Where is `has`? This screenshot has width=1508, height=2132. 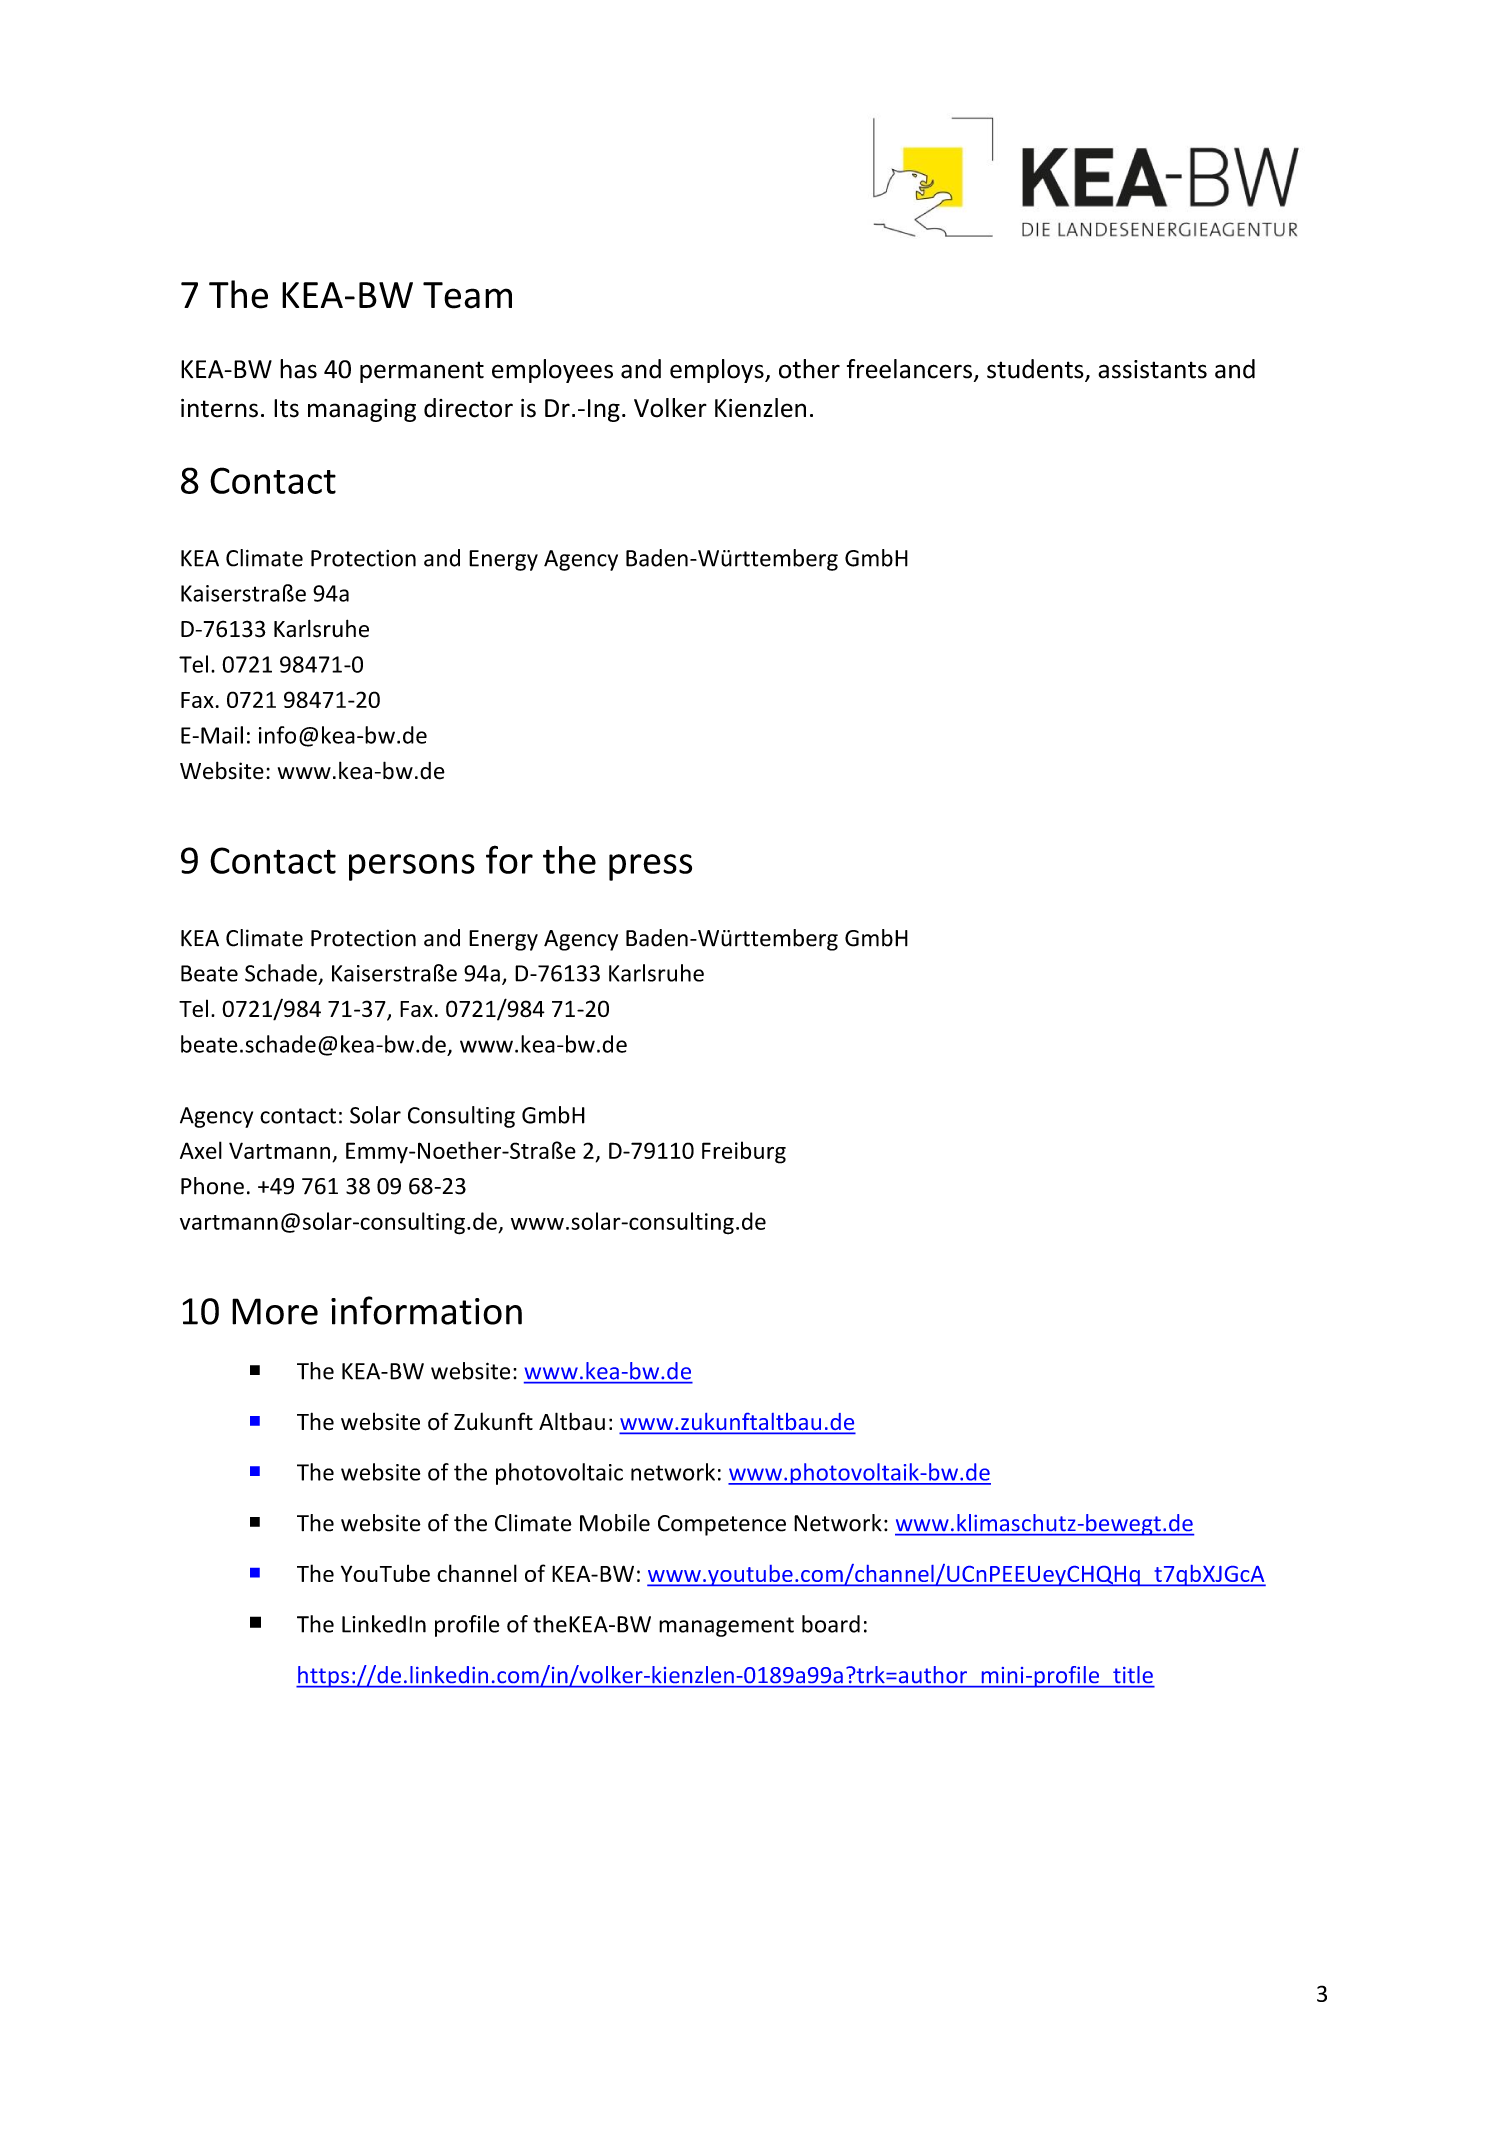
has is located at coordinates (298, 369).
